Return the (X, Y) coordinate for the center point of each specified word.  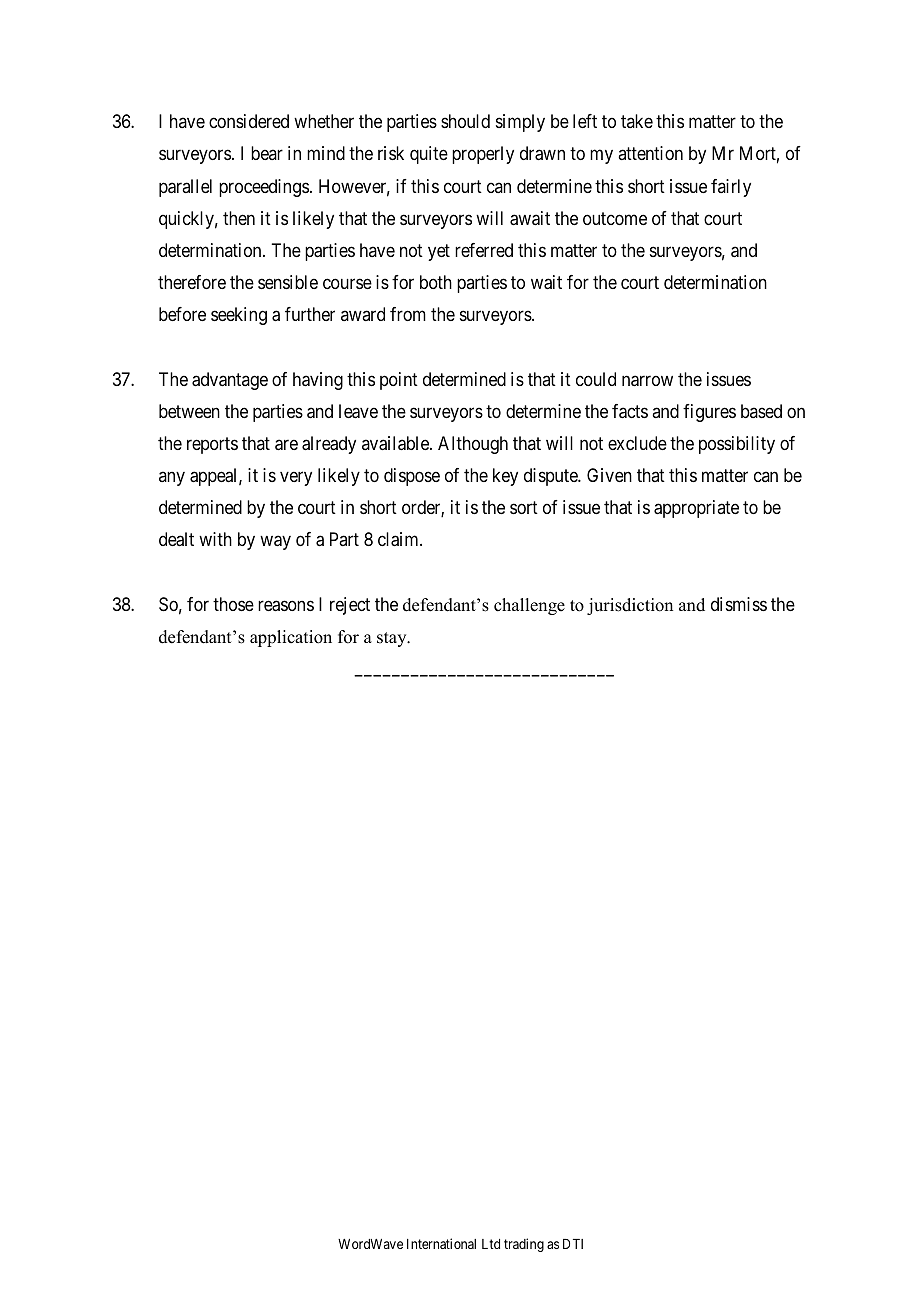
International (441, 1243)
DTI (573, 1244)
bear (267, 153)
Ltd (491, 1244)
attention (650, 153)
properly (483, 155)
